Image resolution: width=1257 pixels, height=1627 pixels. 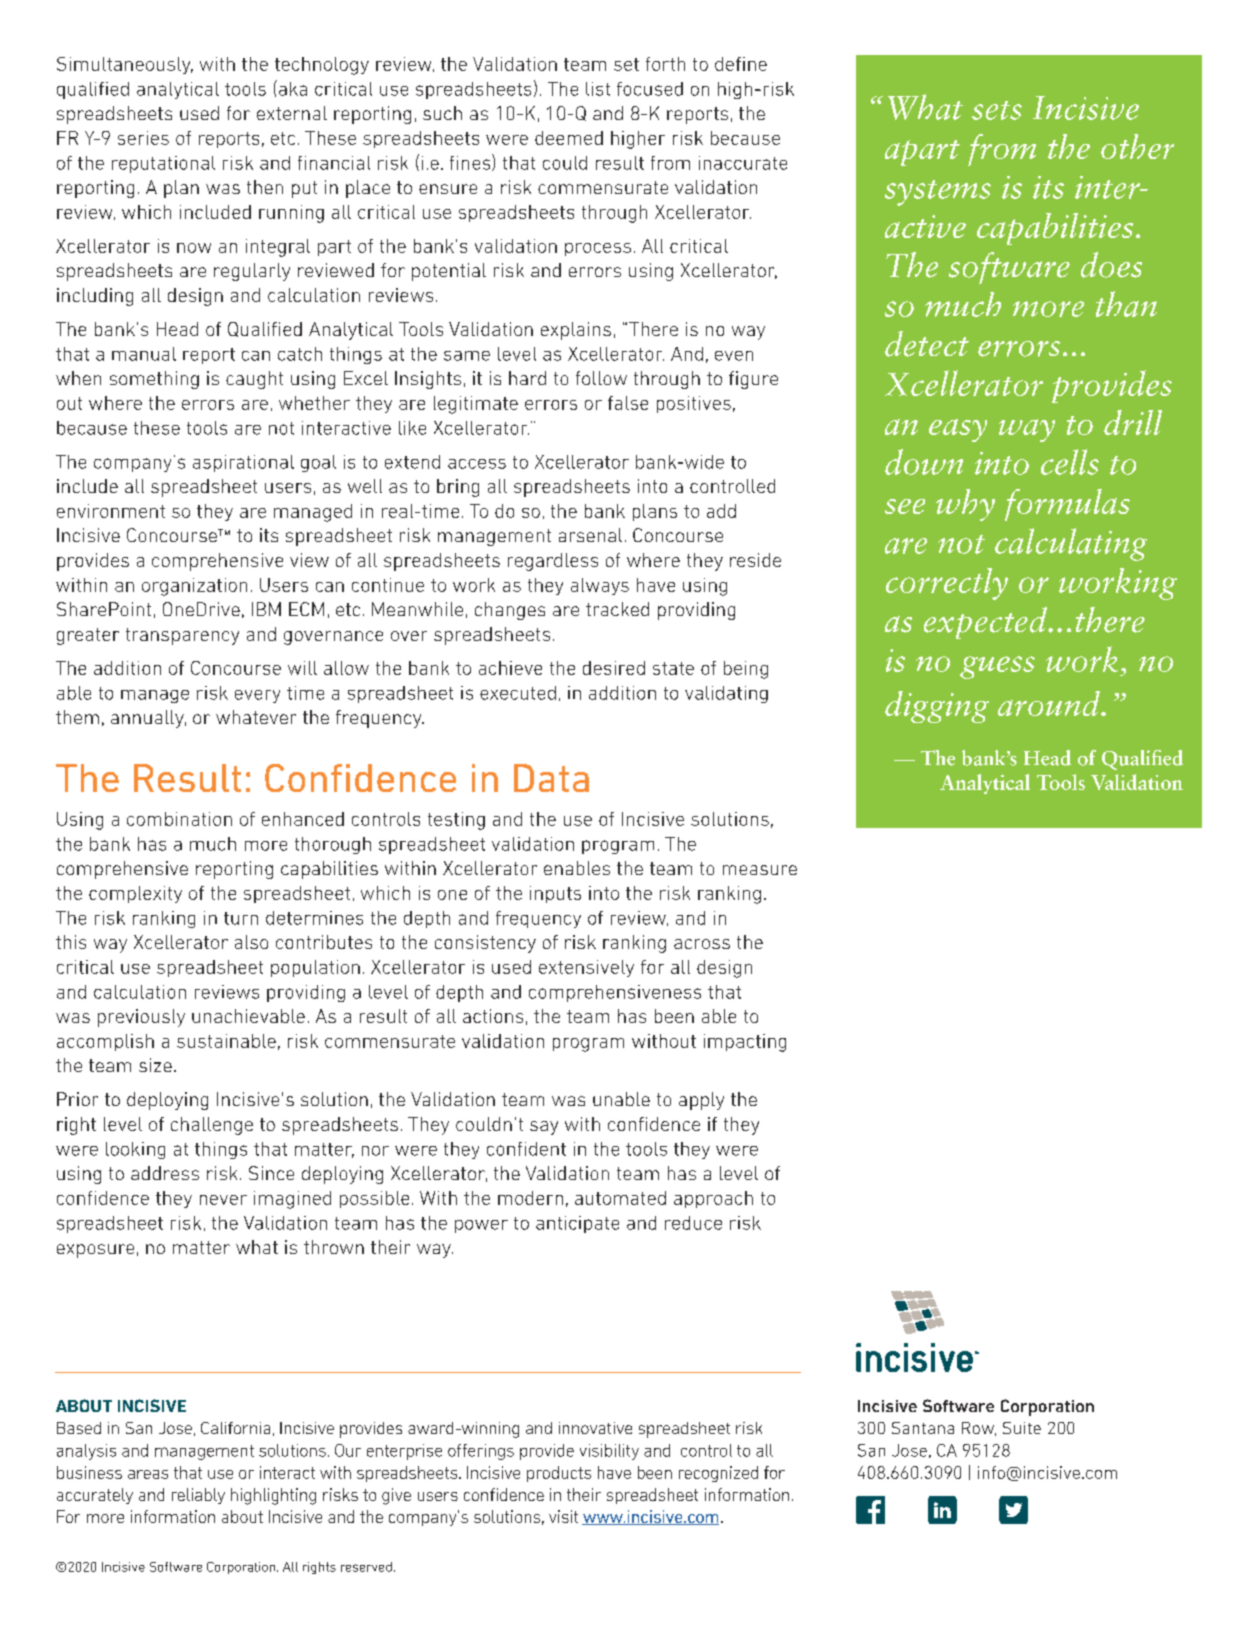 I want to click on extensively, so click(x=586, y=968).
